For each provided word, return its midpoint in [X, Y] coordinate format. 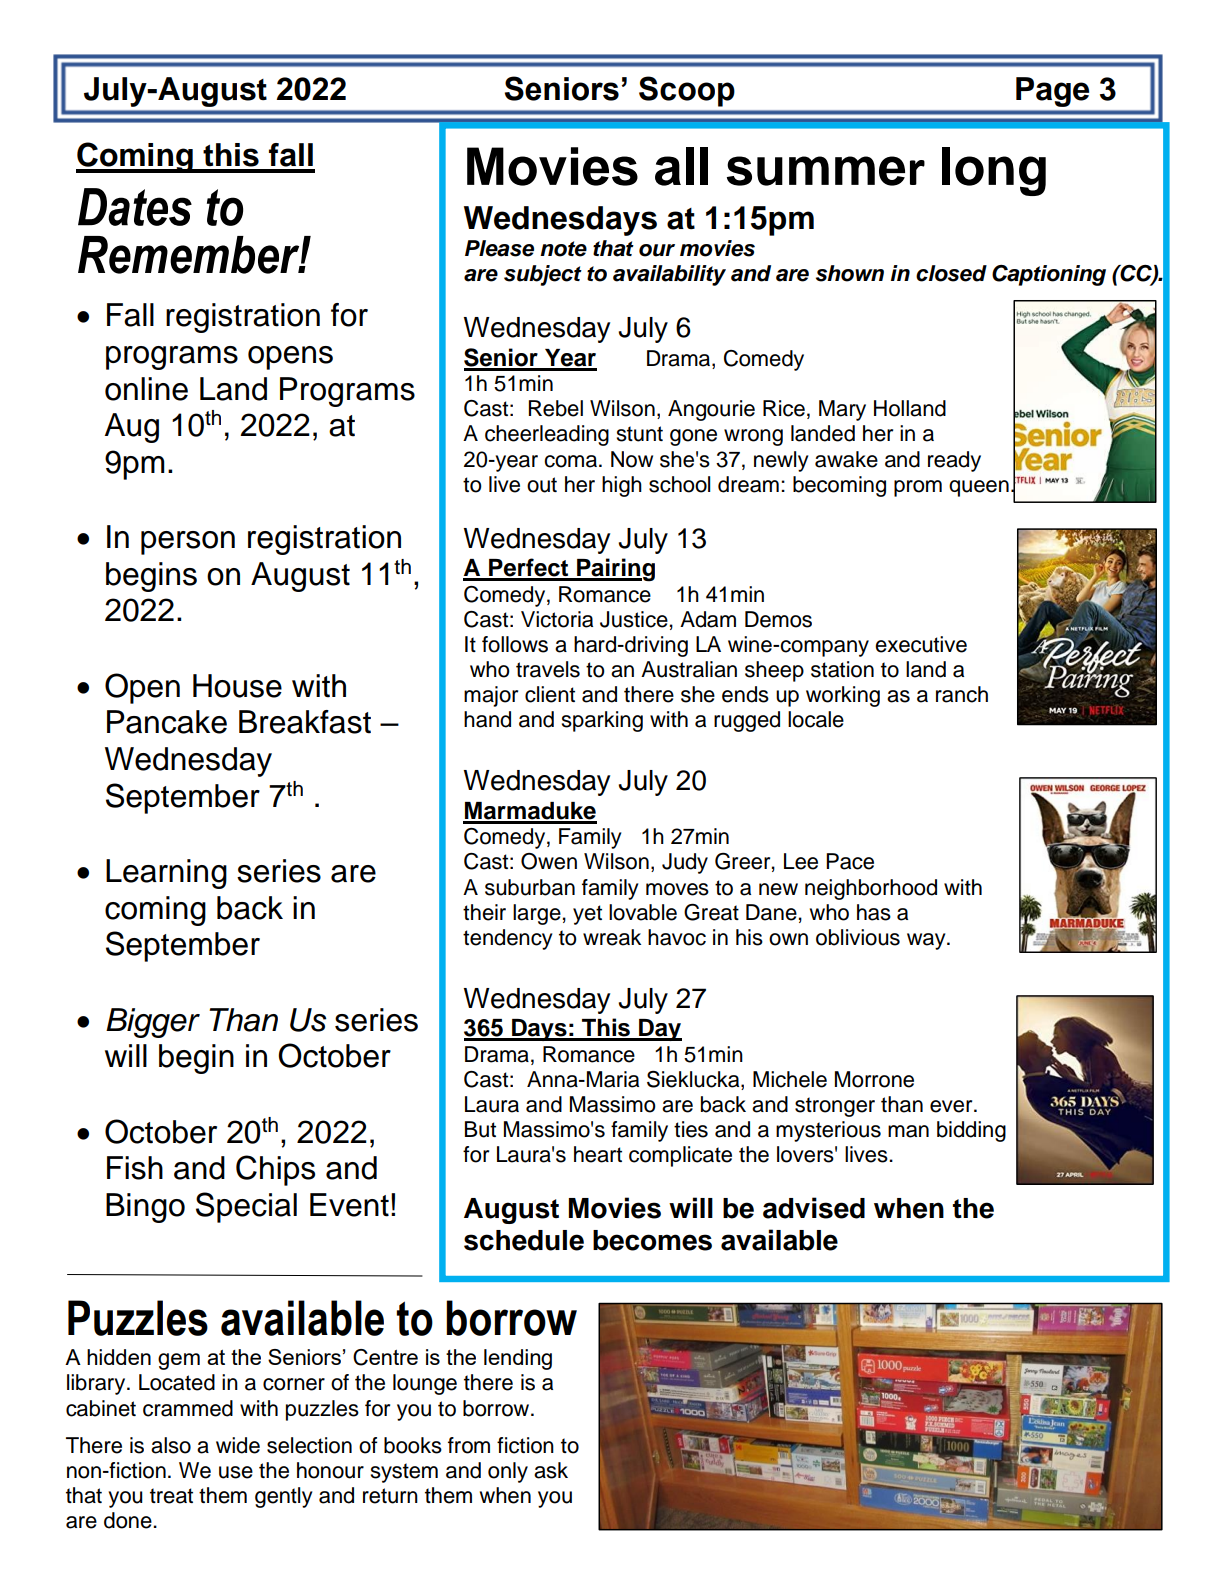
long [994, 171]
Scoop [687, 91]
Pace [850, 861]
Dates [135, 207]
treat [171, 1496]
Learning [166, 874]
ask [551, 1470]
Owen [549, 861]
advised [814, 1208]
